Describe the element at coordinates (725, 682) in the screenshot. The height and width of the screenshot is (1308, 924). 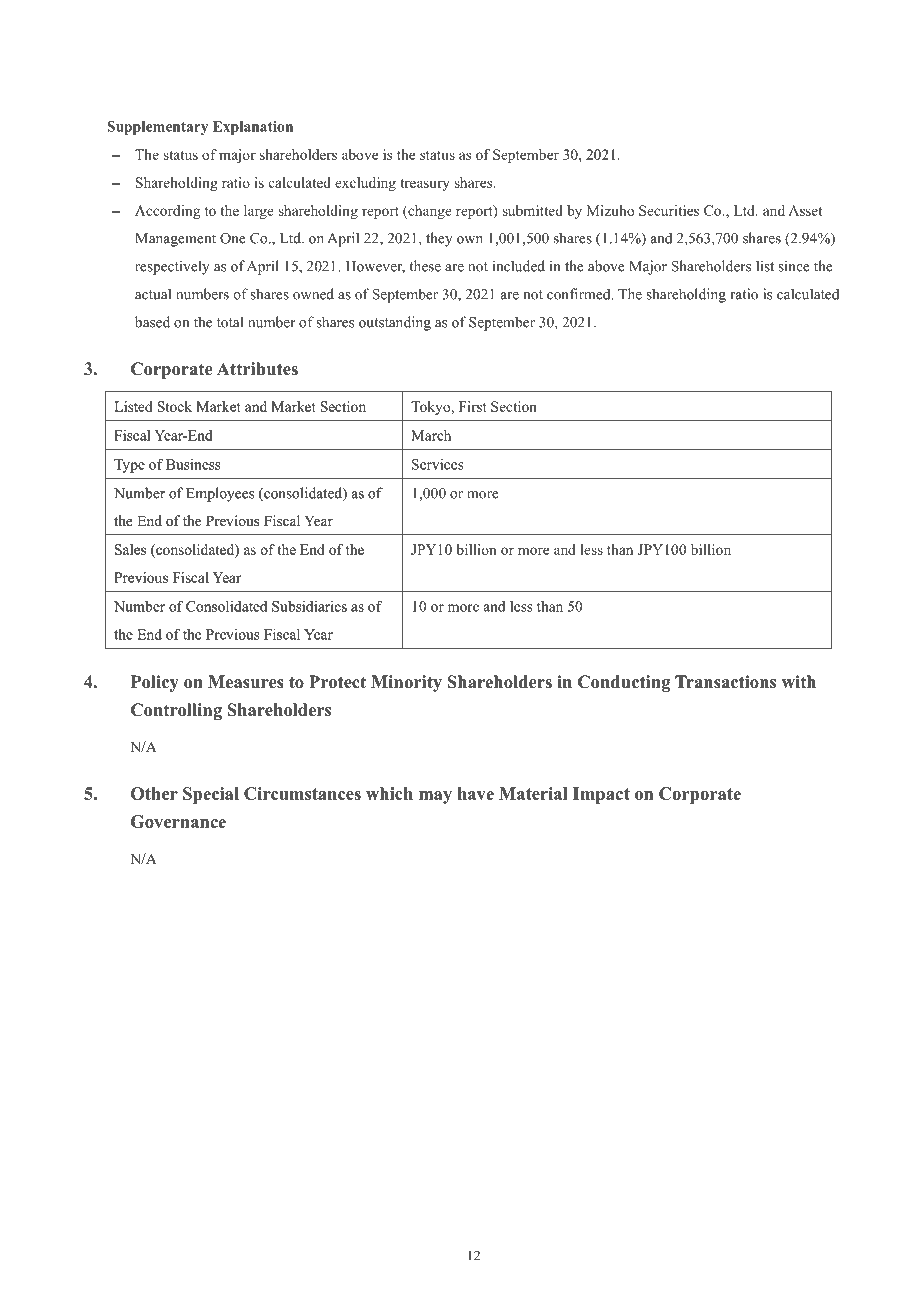
I see `Transactions` at that location.
